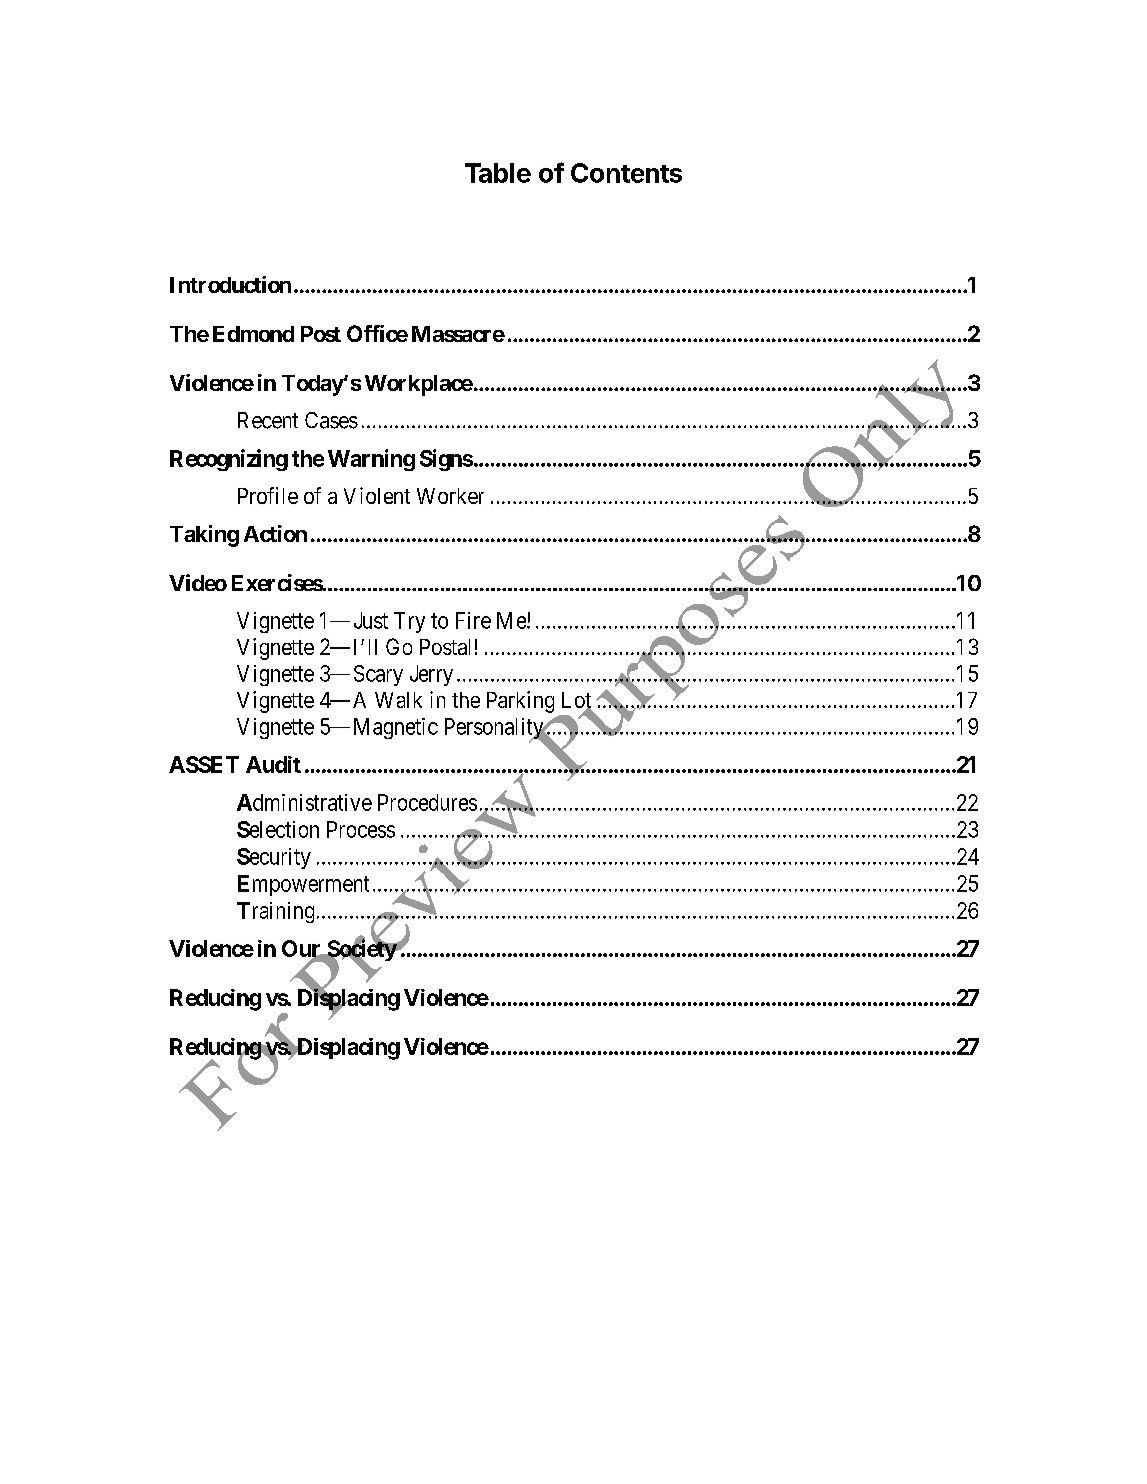 The image size is (1147, 1484). Describe the element at coordinates (361, 829) in the screenshot. I see `Process` at that location.
